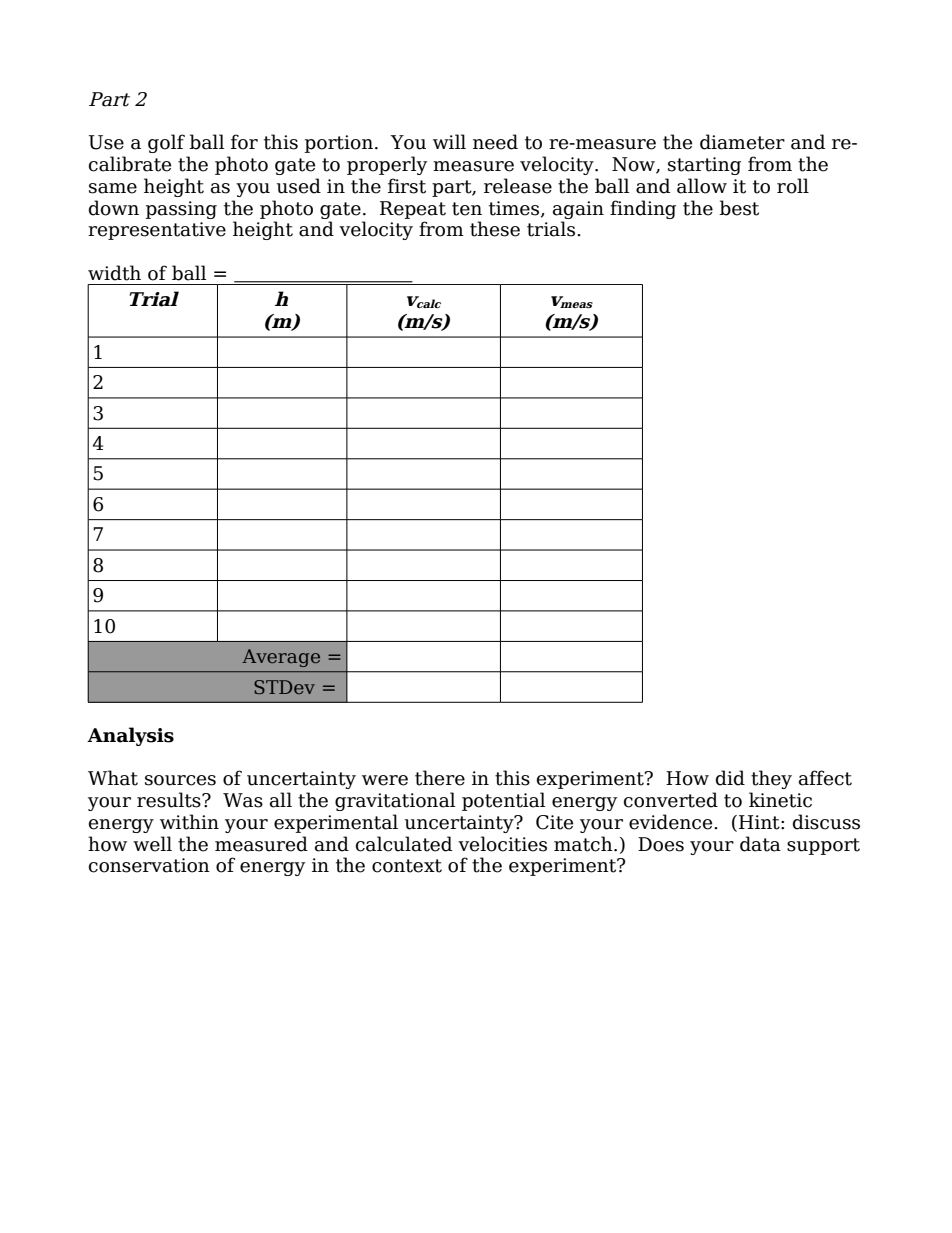 The image size is (952, 1233). What do you see at coordinates (166, 143) in the screenshot?
I see `golf` at bounding box center [166, 143].
